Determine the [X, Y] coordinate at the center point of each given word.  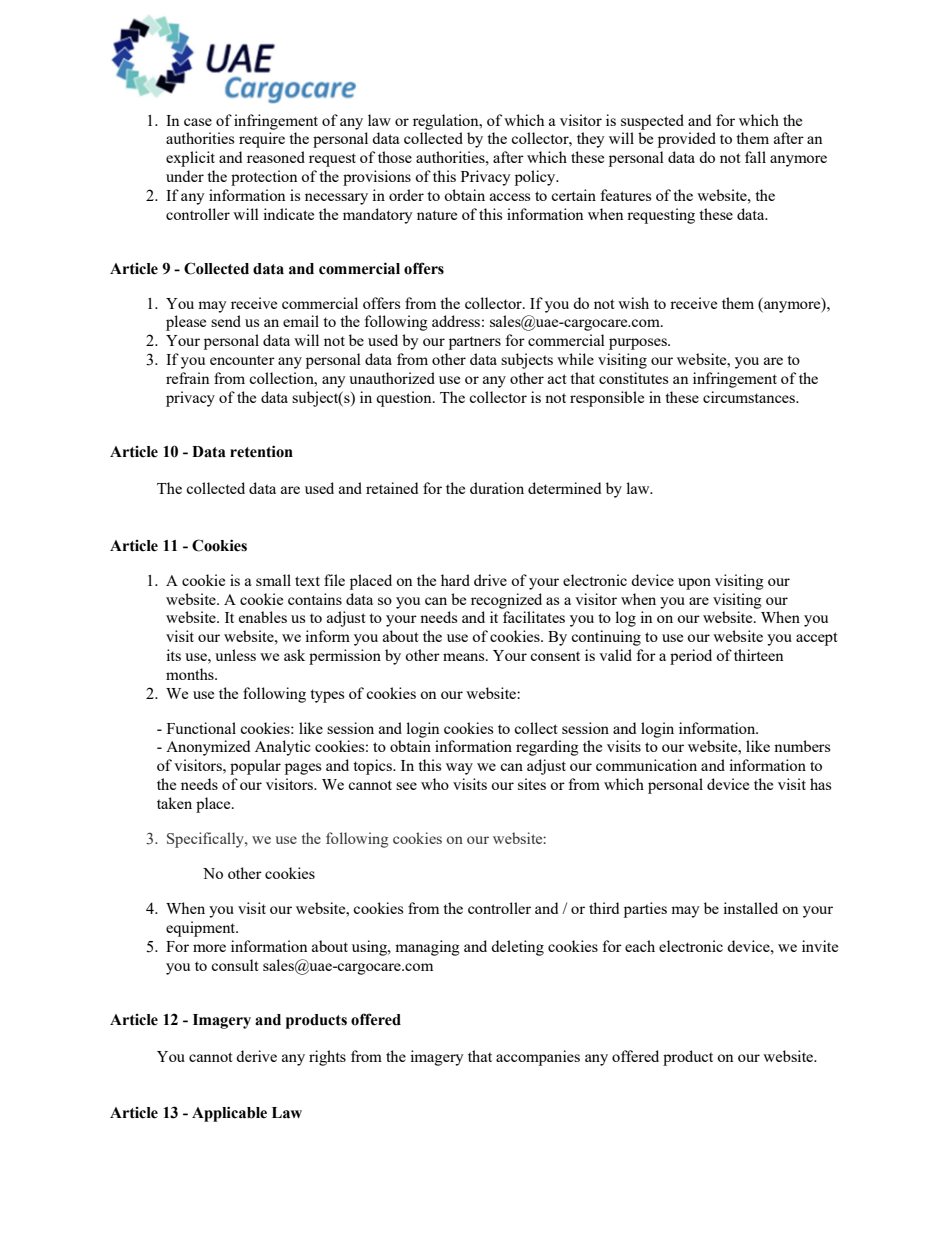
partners [475, 343]
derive [256, 1056]
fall [755, 157]
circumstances [750, 397]
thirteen [759, 655]
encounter [242, 360]
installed [750, 908]
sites [532, 784]
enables [263, 617]
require [262, 140]
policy [536, 178]
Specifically [206, 840]
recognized [506, 601]
